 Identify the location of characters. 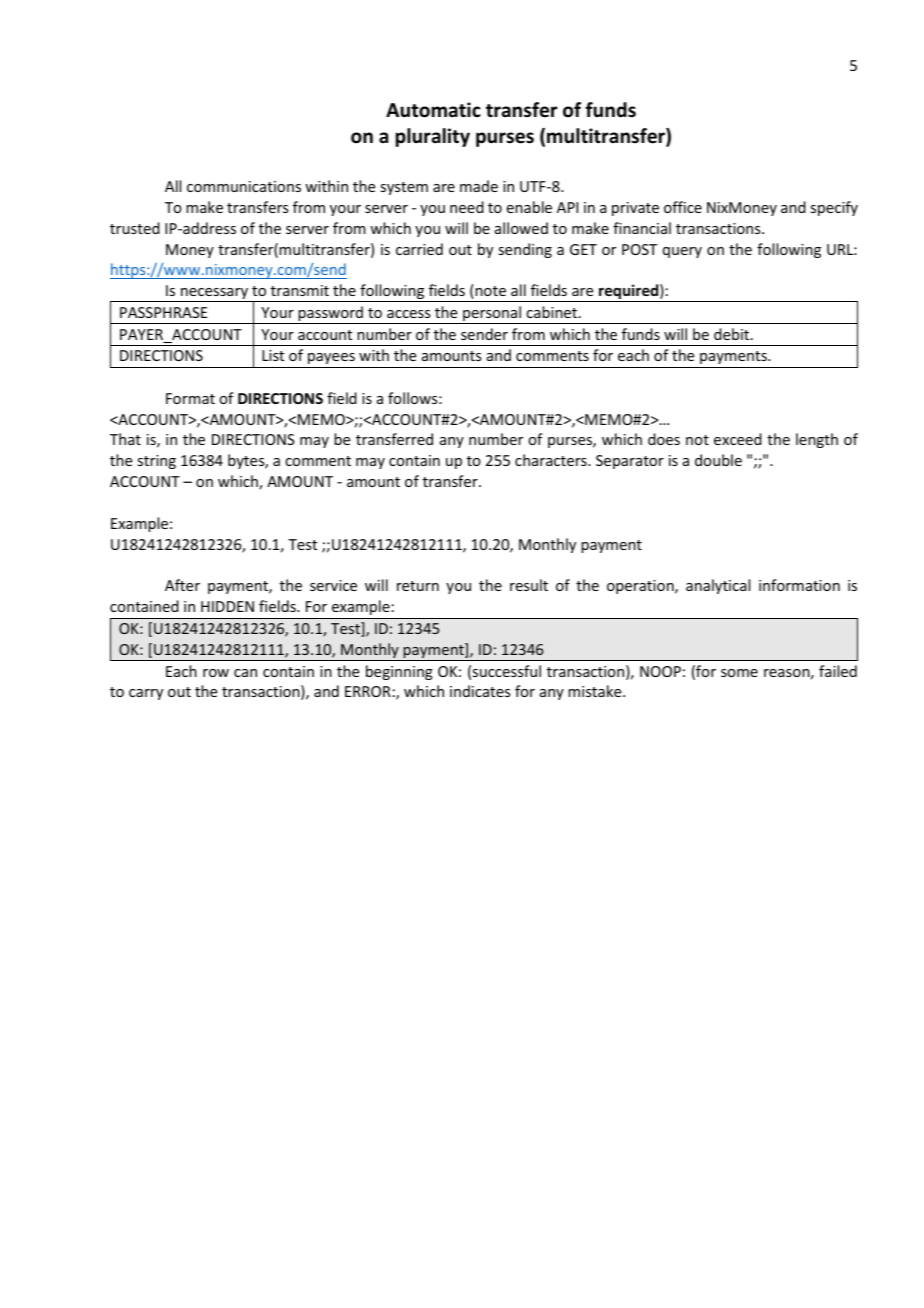
(552, 460).
